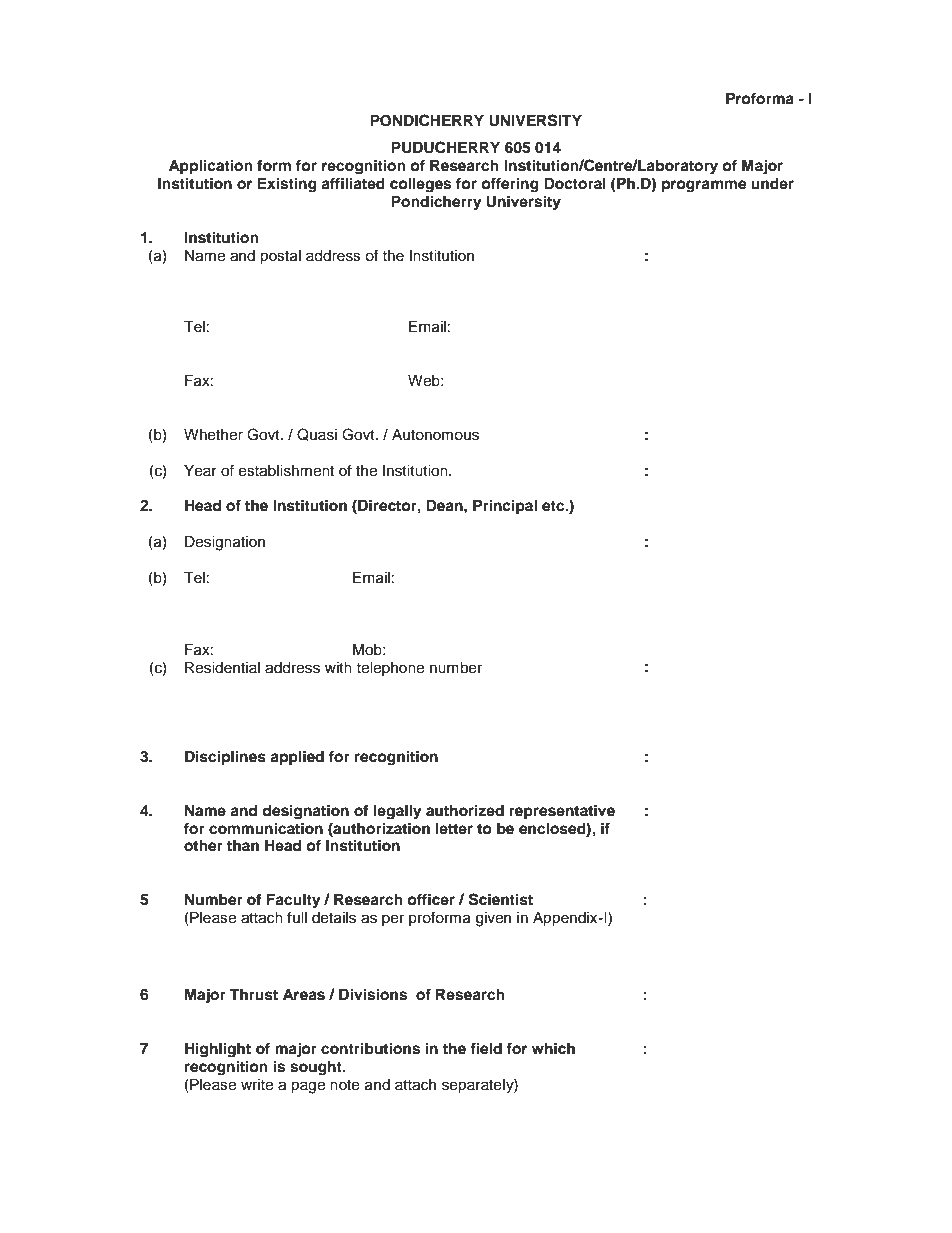 The image size is (952, 1233). I want to click on representative, so click(562, 812).
